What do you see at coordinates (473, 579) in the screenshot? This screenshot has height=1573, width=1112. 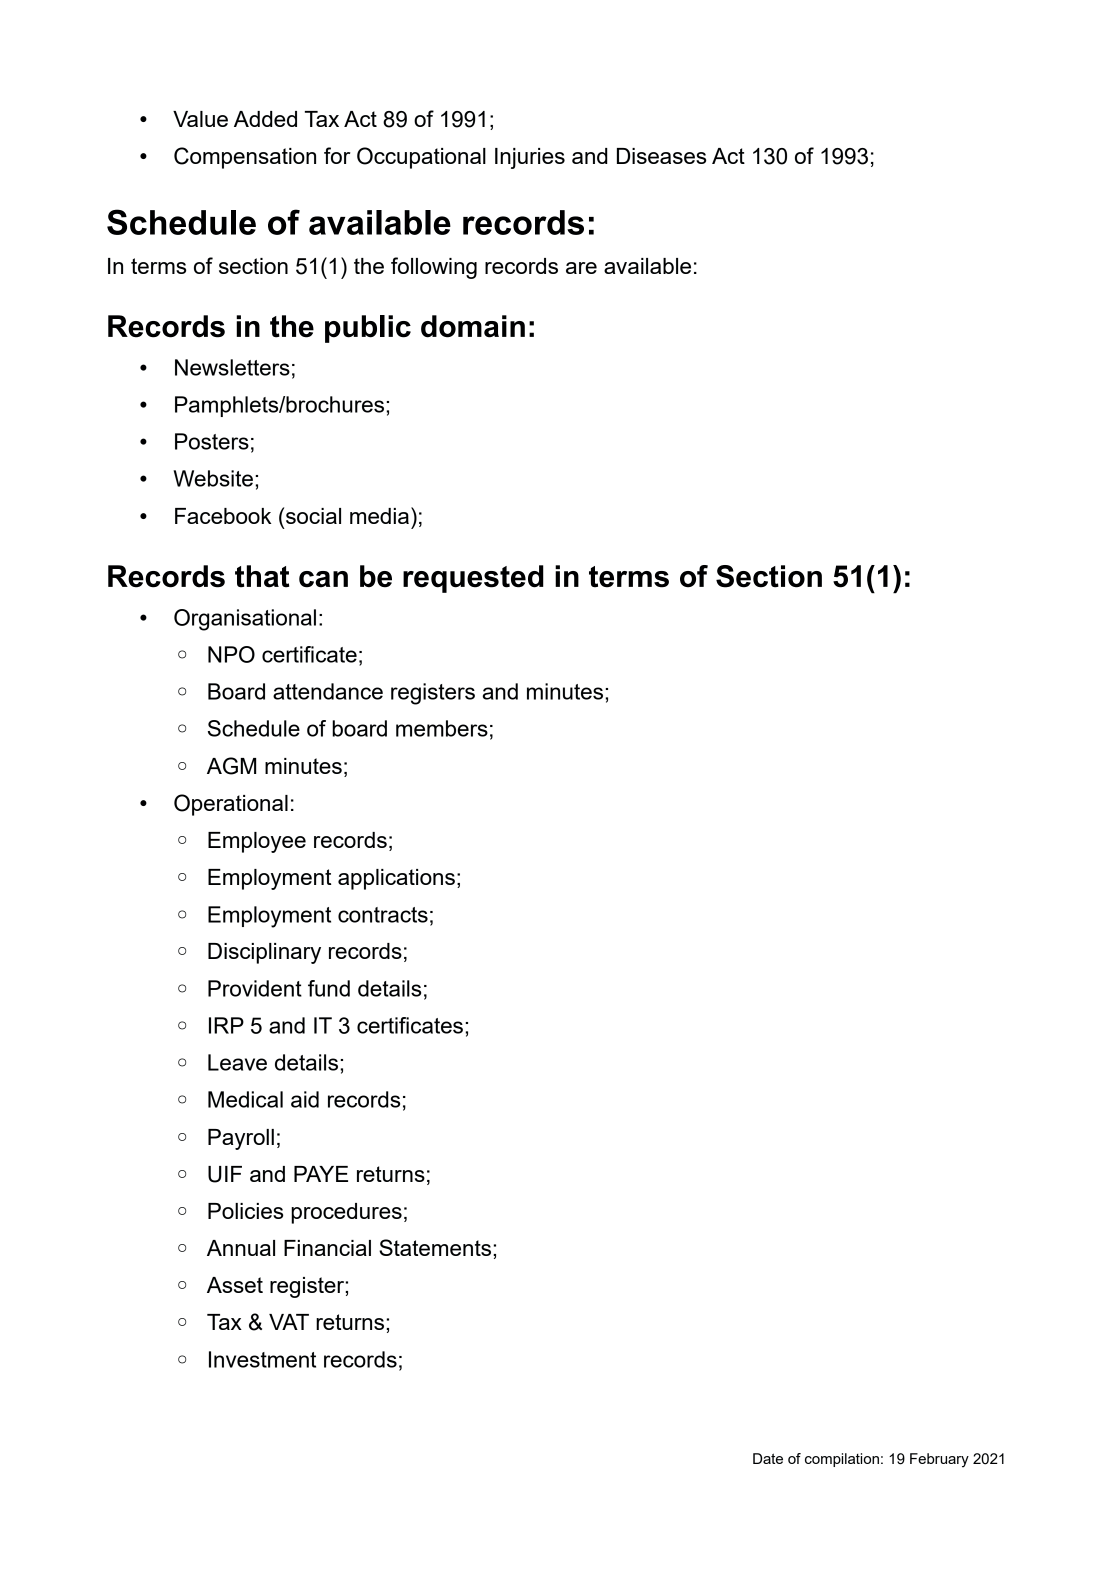 I see `requested` at bounding box center [473, 579].
